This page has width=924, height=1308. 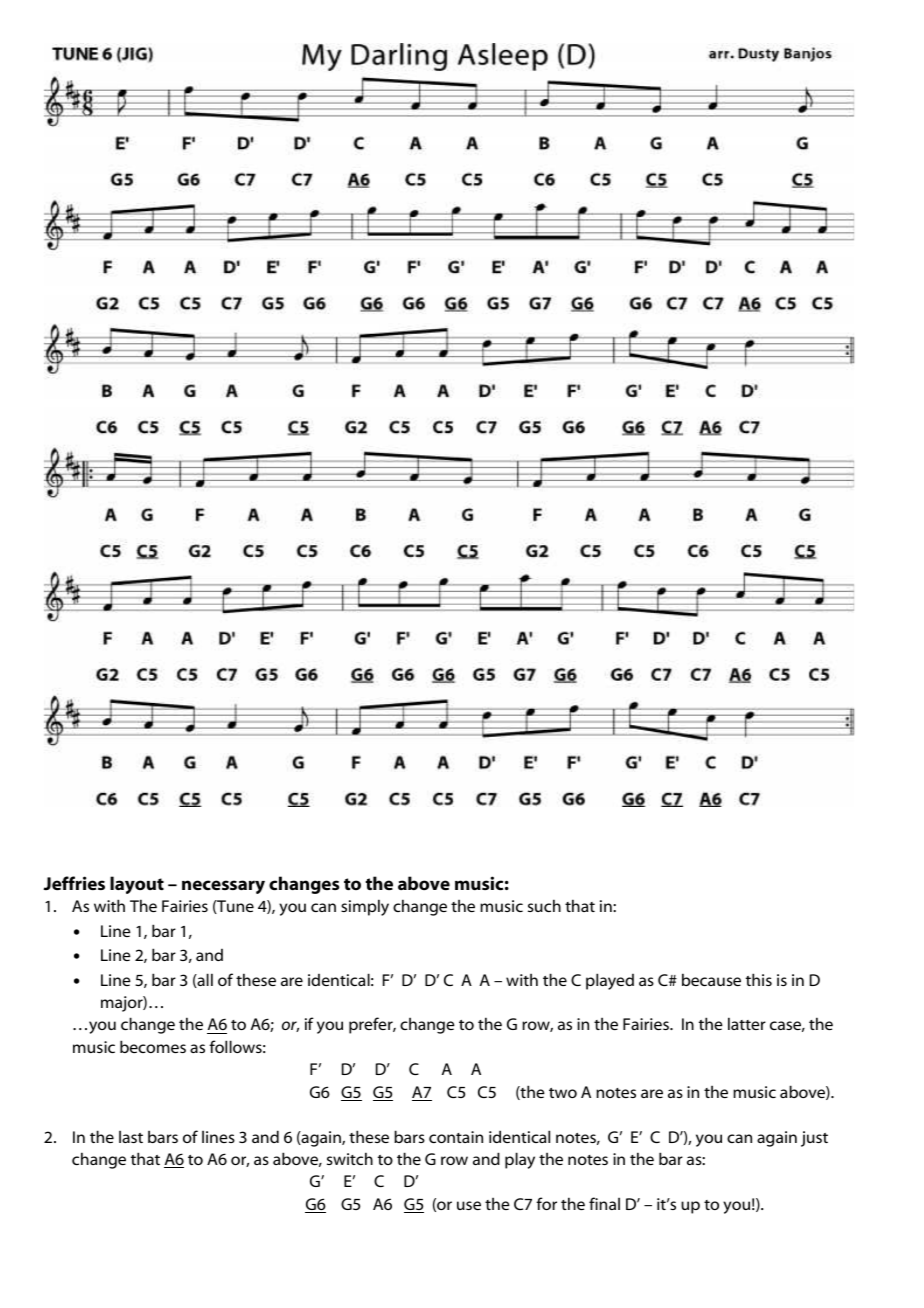 What do you see at coordinates (350, 1158) in the page?
I see `switch` at bounding box center [350, 1158].
